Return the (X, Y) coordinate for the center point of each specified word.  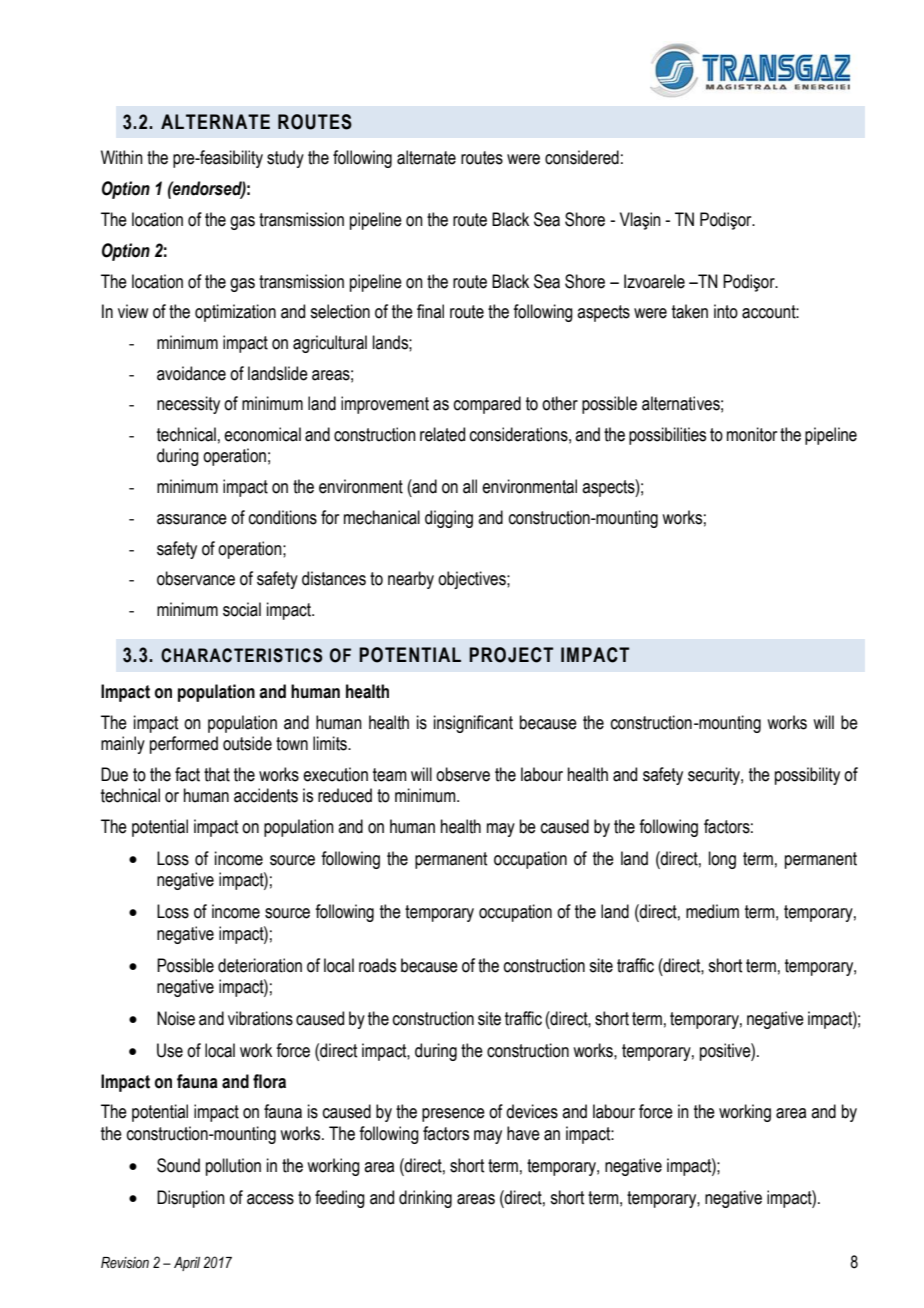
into (726, 311)
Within (122, 157)
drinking (425, 1199)
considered (582, 157)
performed (184, 745)
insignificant (473, 724)
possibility (807, 776)
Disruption (191, 1199)
